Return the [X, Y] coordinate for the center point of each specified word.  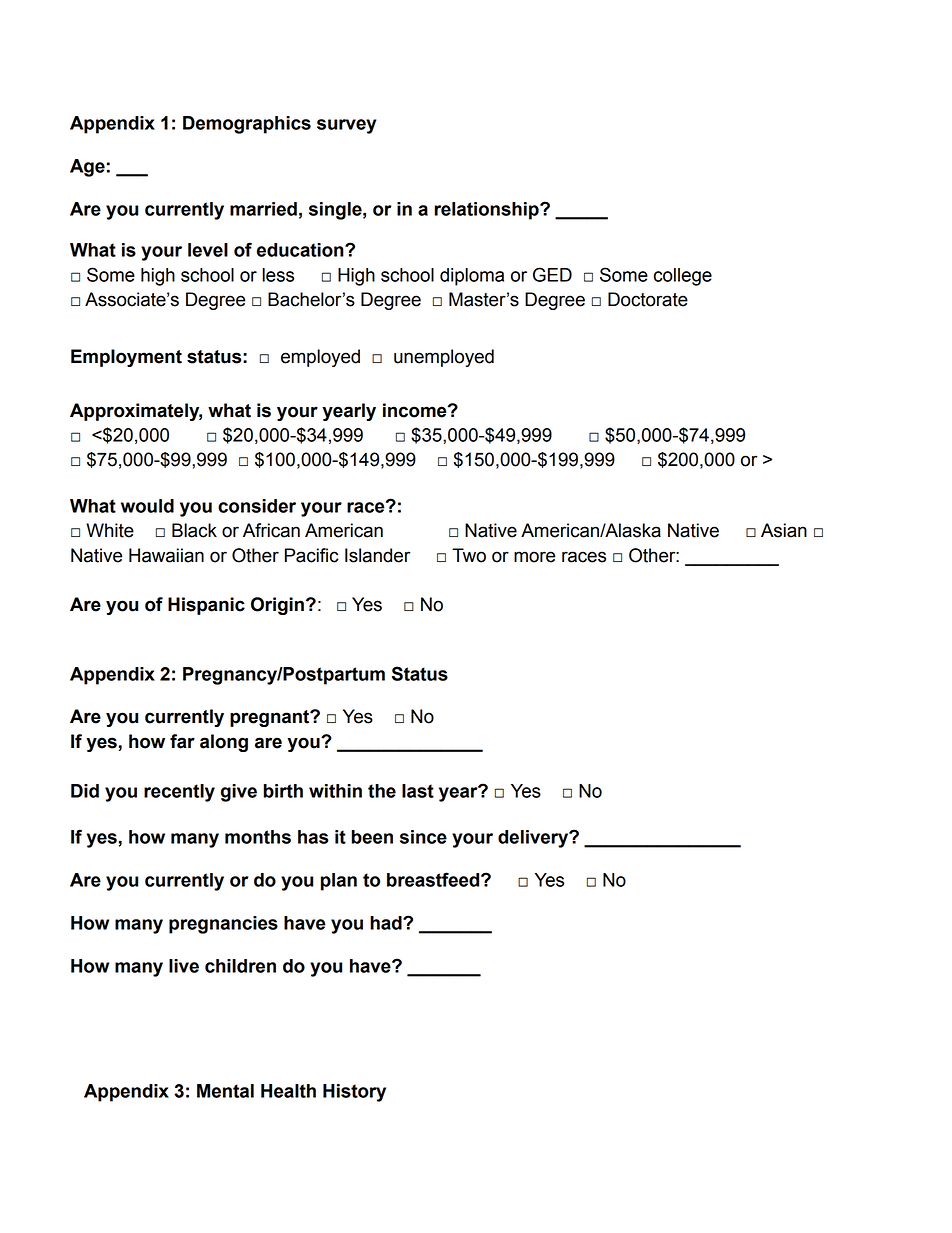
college [683, 277]
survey [346, 126]
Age [87, 168]
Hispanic [206, 606]
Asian [784, 530]
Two [469, 555]
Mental [225, 1091]
